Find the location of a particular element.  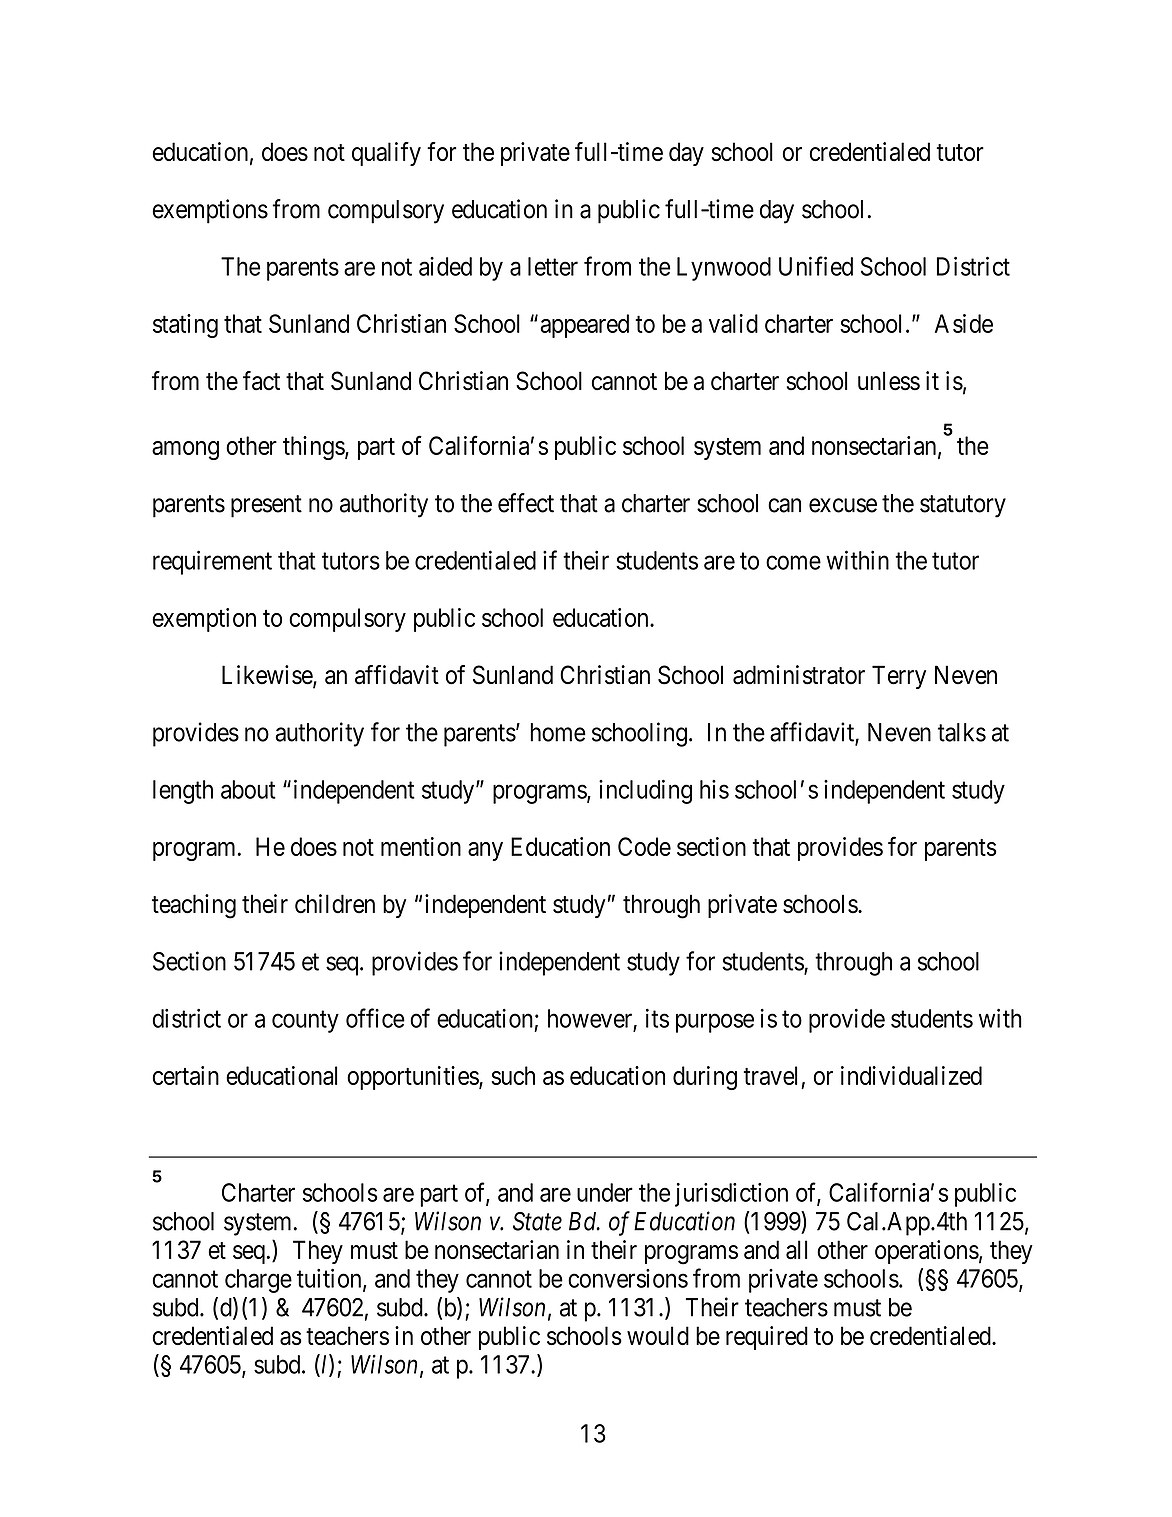

about is located at coordinates (248, 789).
